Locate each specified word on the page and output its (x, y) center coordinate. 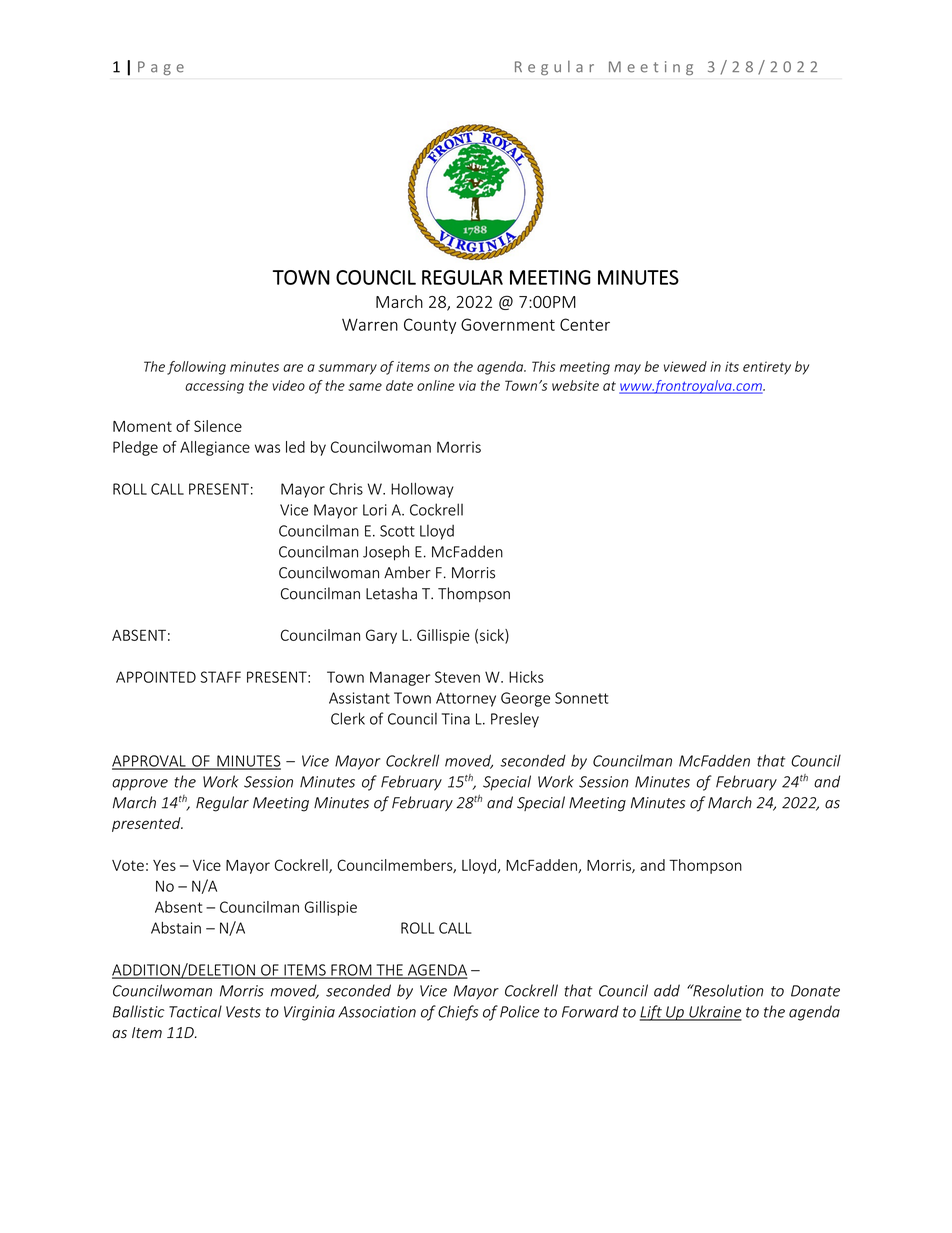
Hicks (526, 677)
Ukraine (714, 1012)
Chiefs (458, 1013)
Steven (457, 677)
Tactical (195, 1011)
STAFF (220, 677)
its (732, 366)
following (196, 368)
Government (508, 324)
